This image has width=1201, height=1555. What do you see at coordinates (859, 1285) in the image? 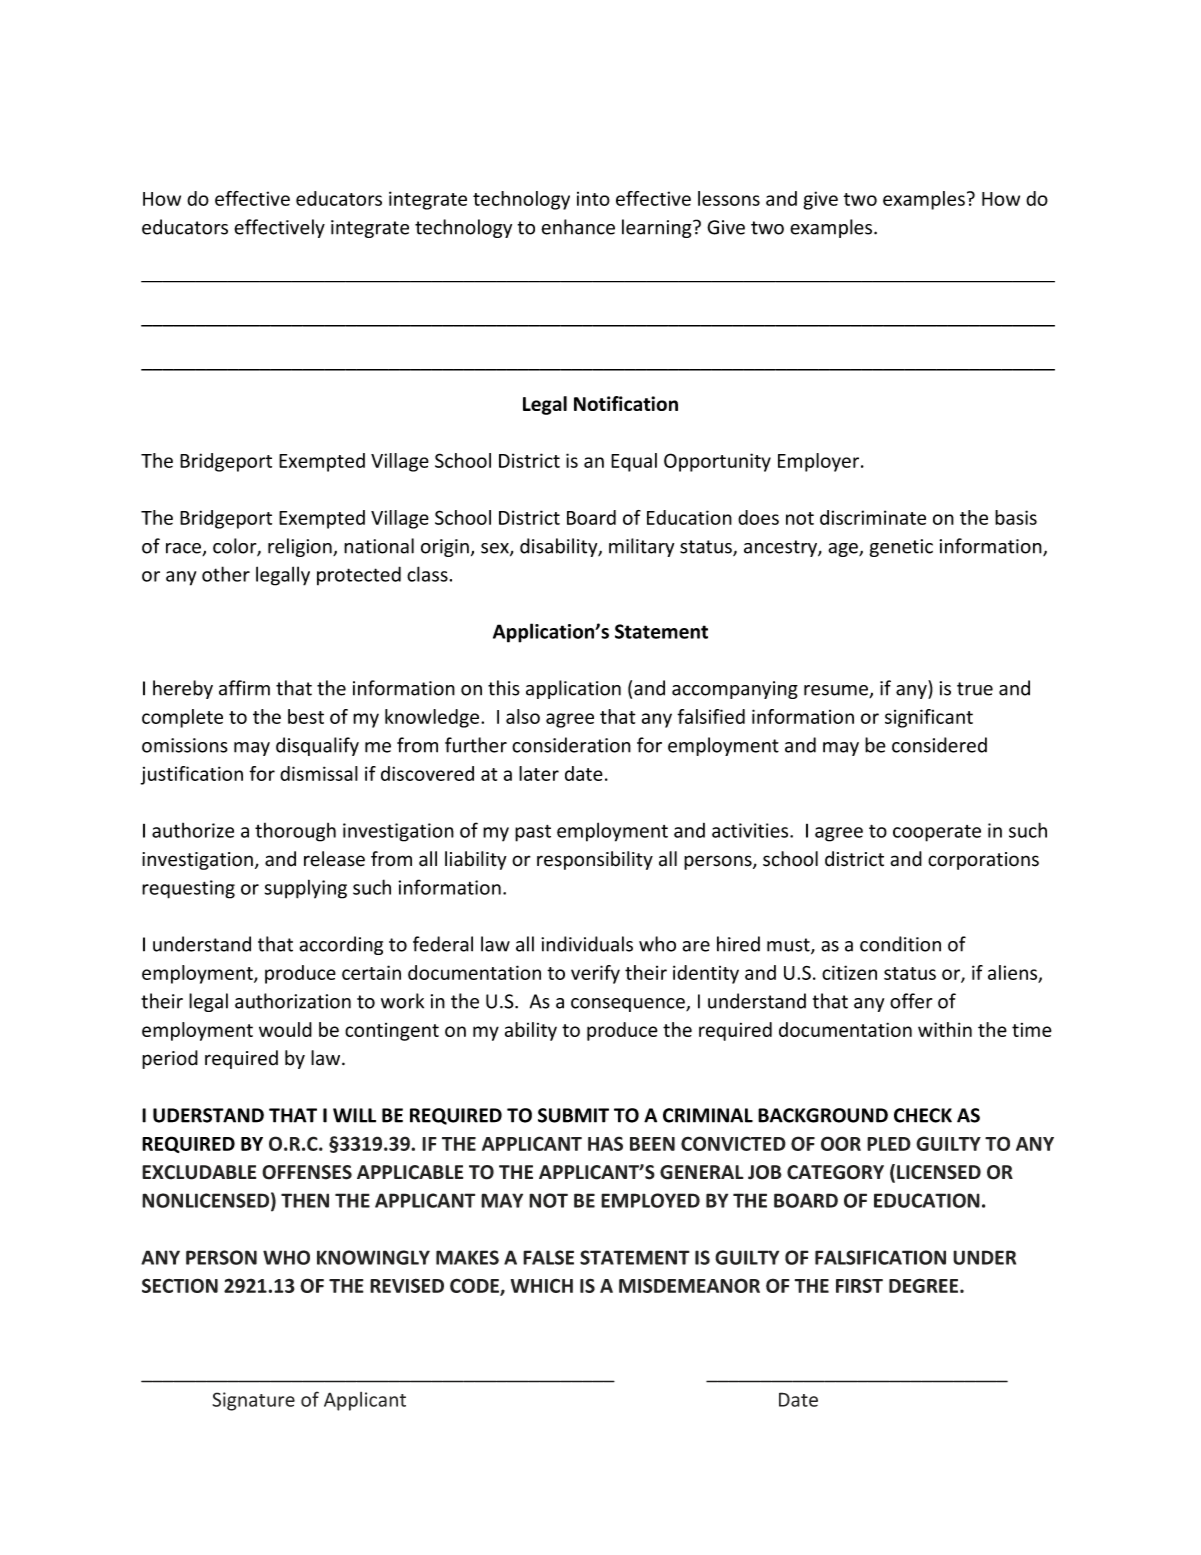
I see `FIRST` at bounding box center [859, 1285].
